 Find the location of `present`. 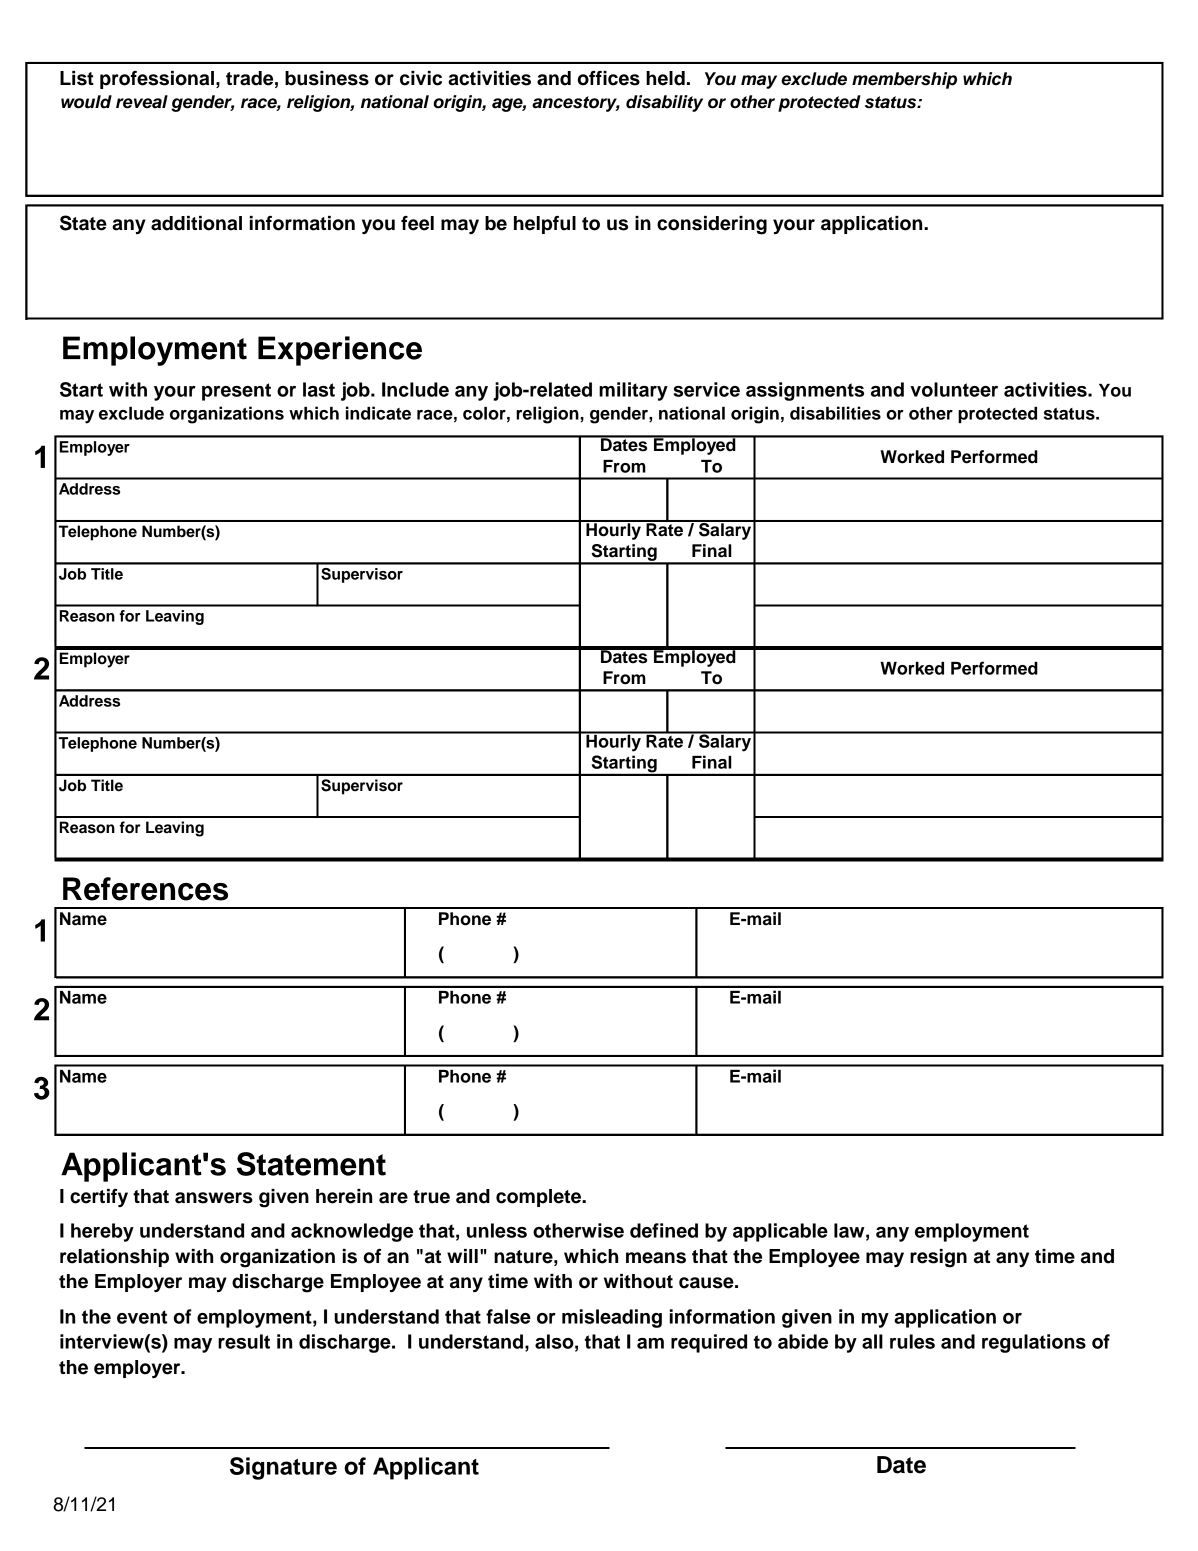

present is located at coordinates (236, 392).
